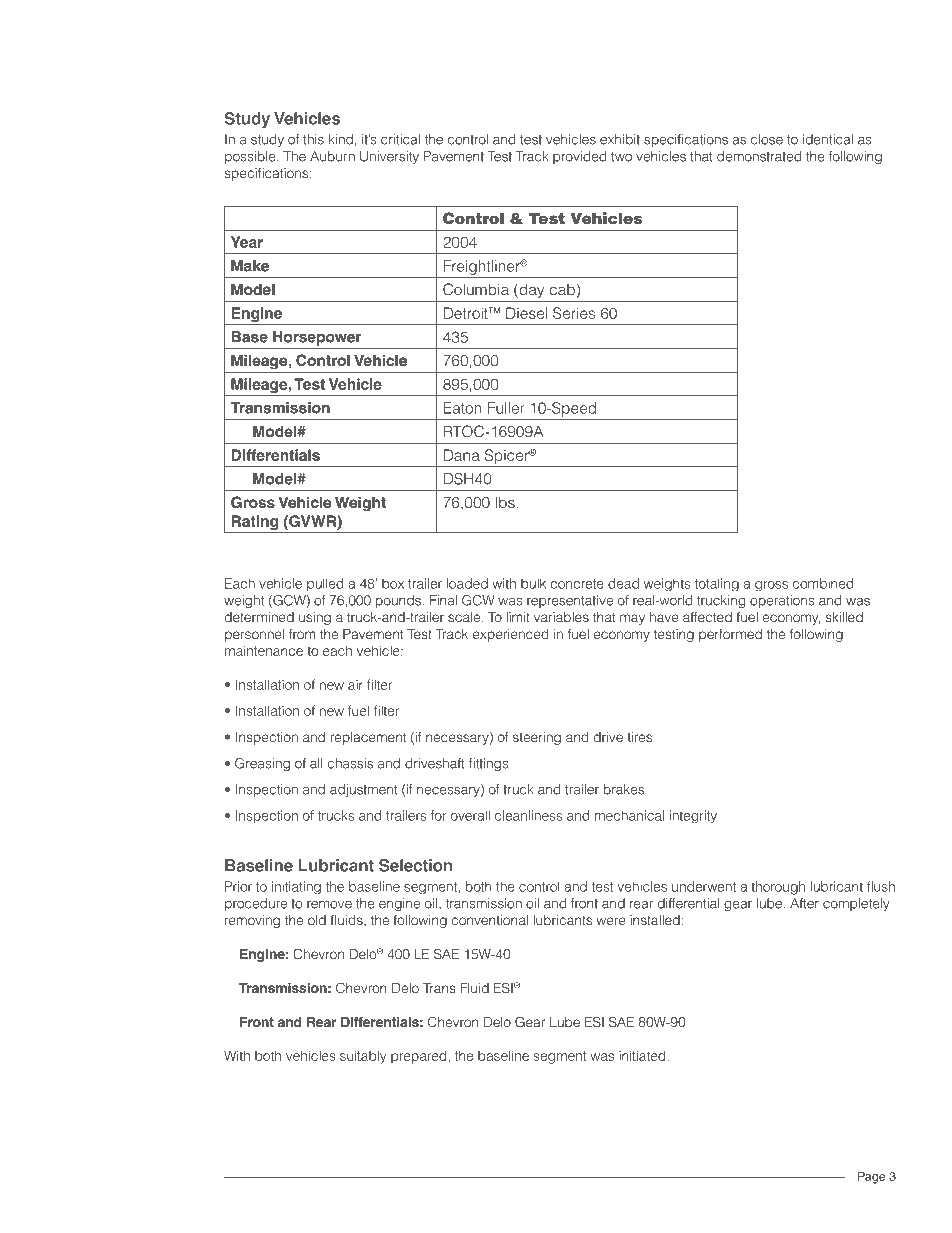  Describe the element at coordinates (693, 816) in the screenshot. I see `integrity` at that location.
